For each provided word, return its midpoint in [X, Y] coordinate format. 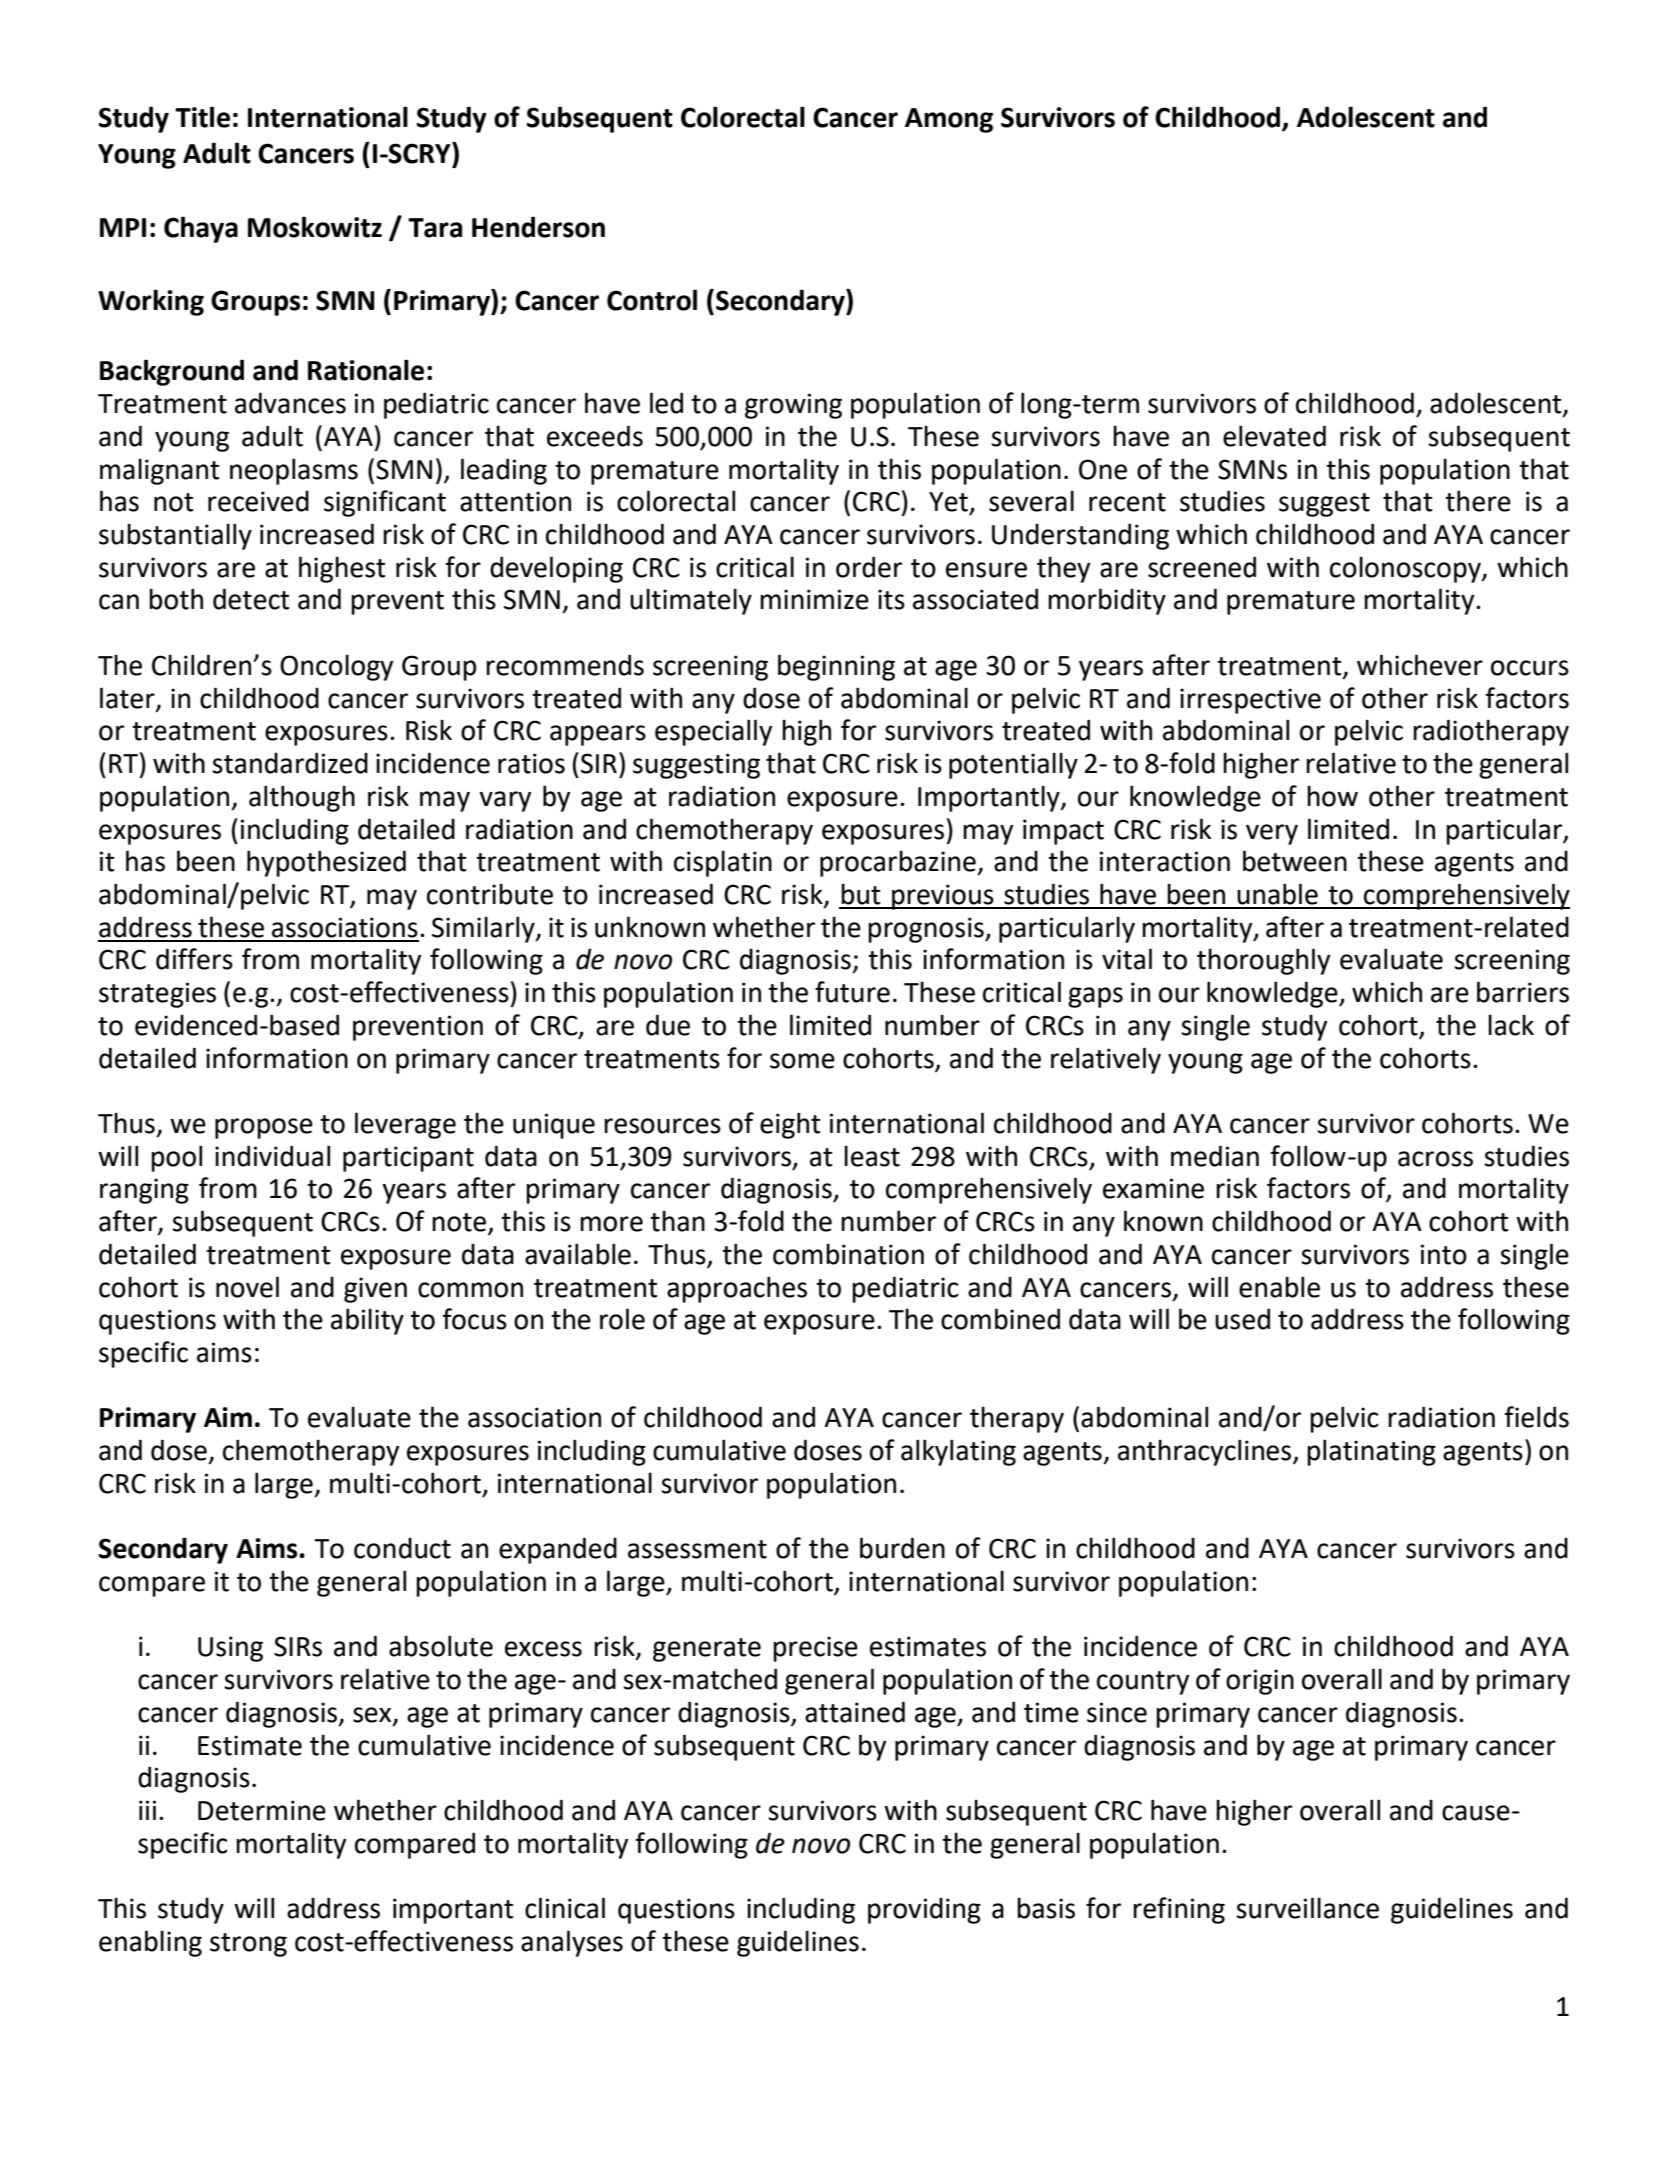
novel [247, 1287]
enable [1279, 1287]
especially [713, 732]
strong [248, 1945]
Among [949, 120]
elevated [1274, 436]
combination [848, 1254]
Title [202, 117]
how [1332, 796]
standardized [290, 763]
